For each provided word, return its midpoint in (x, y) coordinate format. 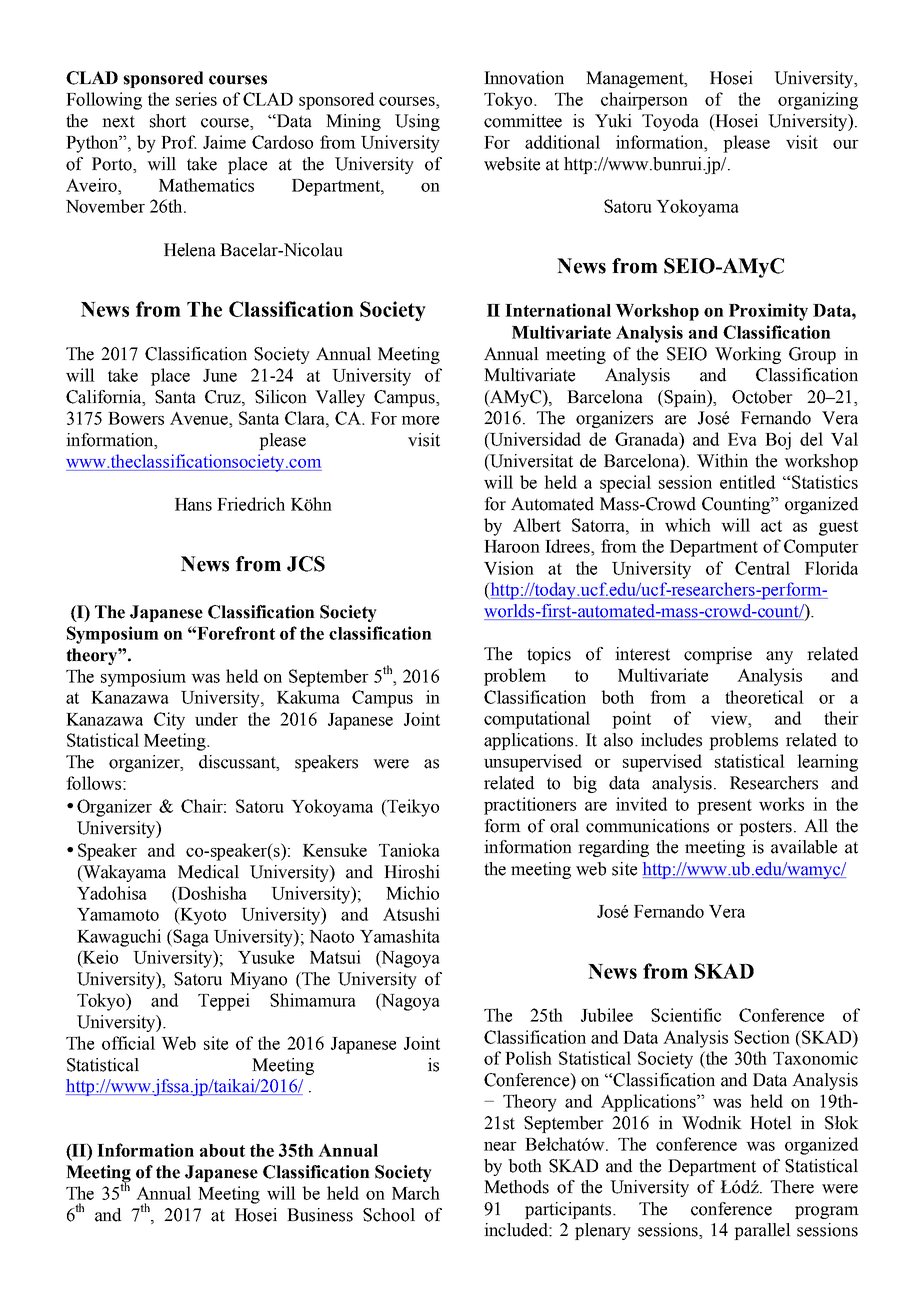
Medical (208, 872)
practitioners (530, 806)
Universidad (534, 439)
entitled (747, 482)
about (222, 1150)
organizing (818, 101)
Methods (516, 1187)
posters (765, 828)
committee (523, 121)
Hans (193, 504)
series (196, 99)
